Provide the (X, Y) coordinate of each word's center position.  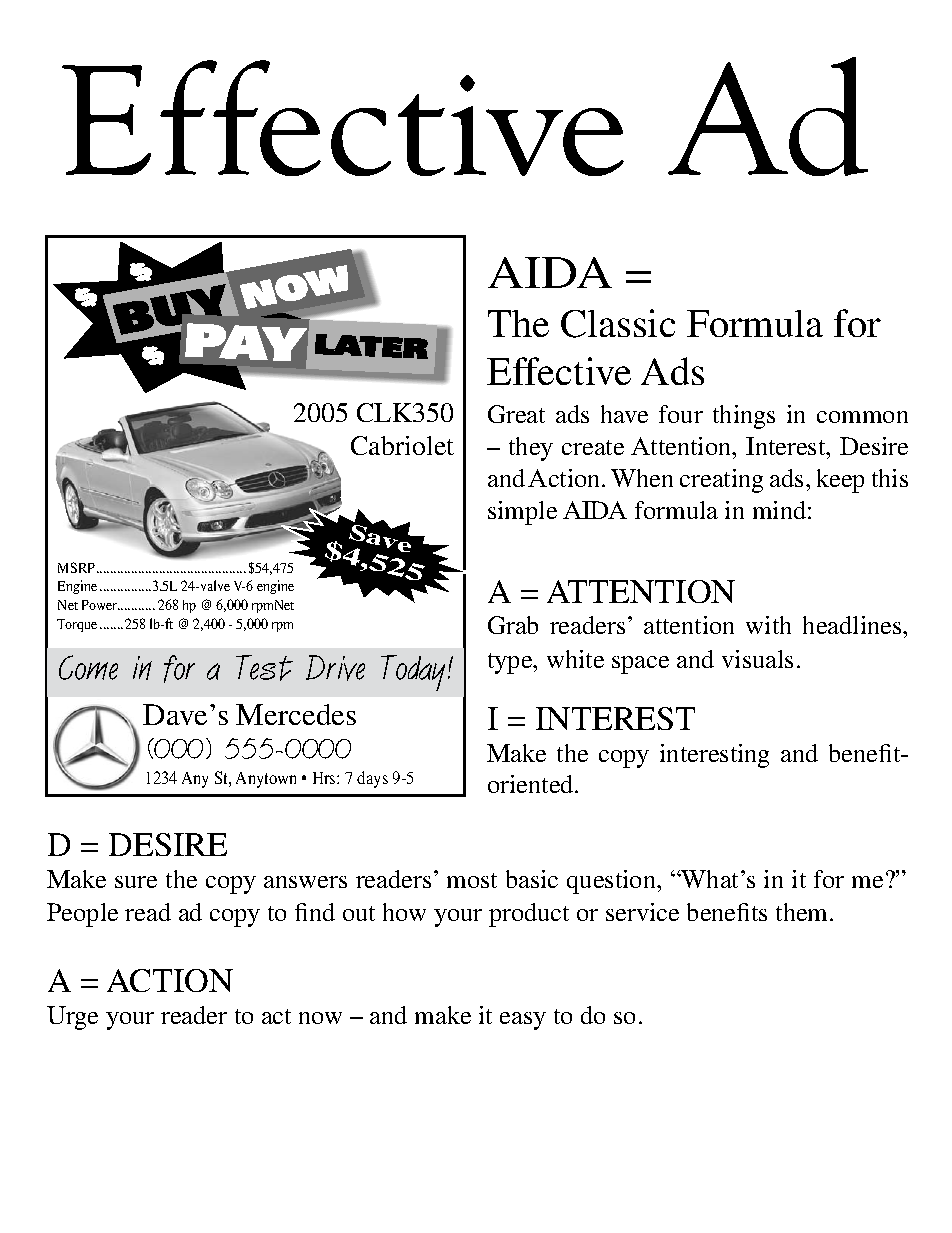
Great (516, 414)
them (803, 912)
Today (413, 673)
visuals (757, 659)
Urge (72, 1018)
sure (136, 882)
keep (840, 481)
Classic (618, 323)
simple (522, 513)
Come (88, 667)
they (531, 449)
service (642, 912)
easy (523, 1021)
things (744, 417)
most (472, 880)
